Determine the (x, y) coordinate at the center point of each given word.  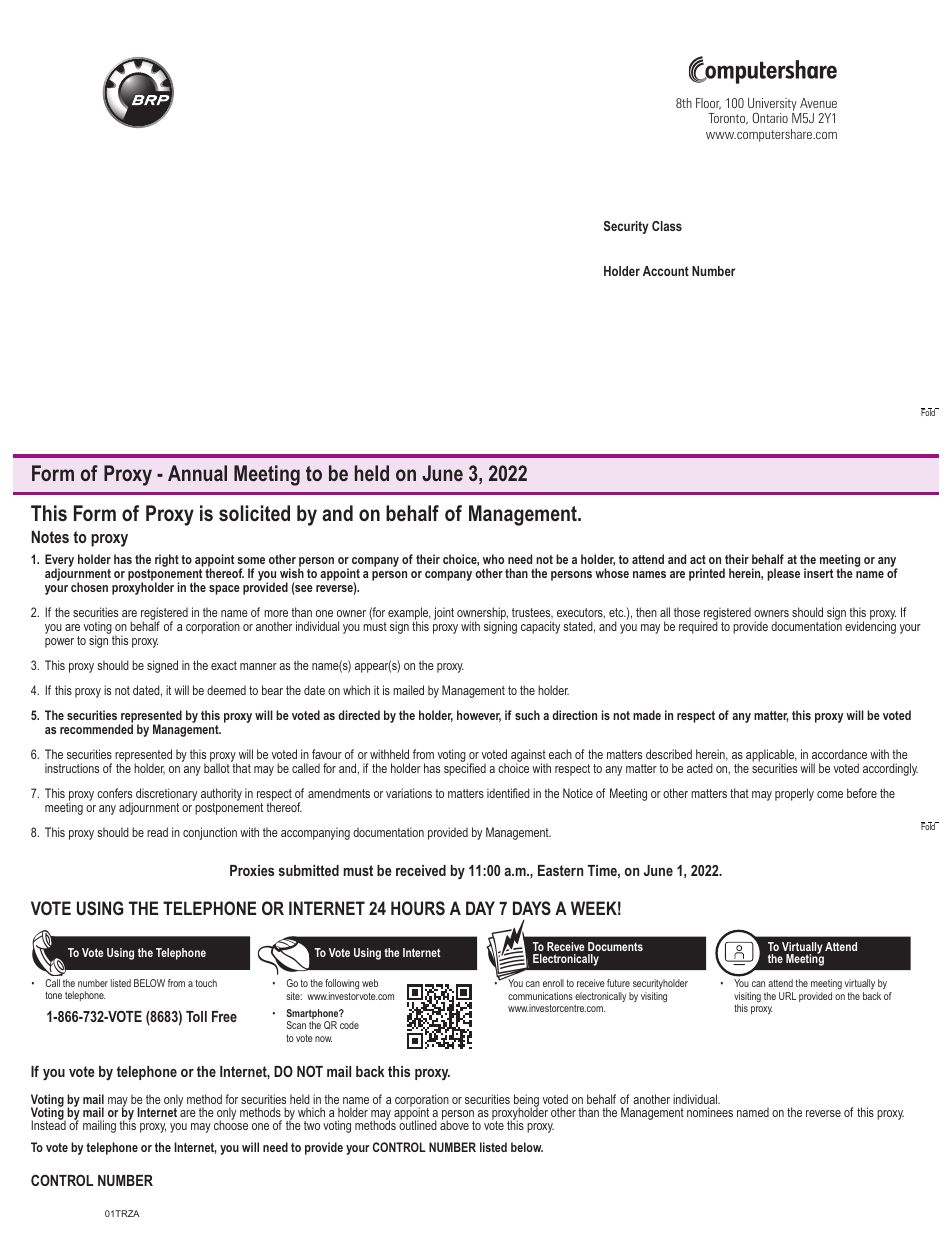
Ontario (770, 118)
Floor (708, 104)
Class (667, 226)
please (783, 574)
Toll (196, 1016)
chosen (89, 587)
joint (444, 613)
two (312, 1125)
